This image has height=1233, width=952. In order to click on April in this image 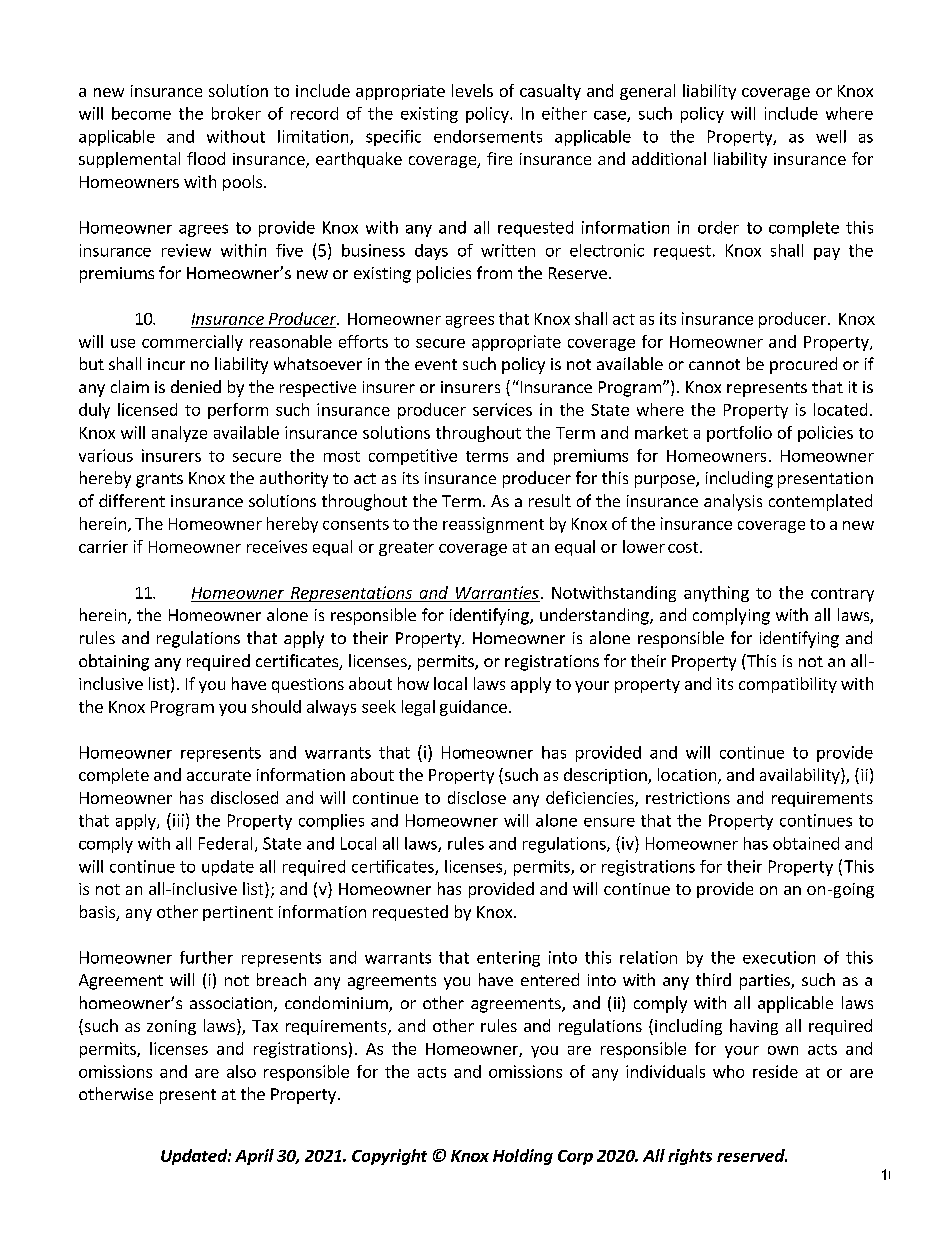, I will do `click(254, 1157)`.
